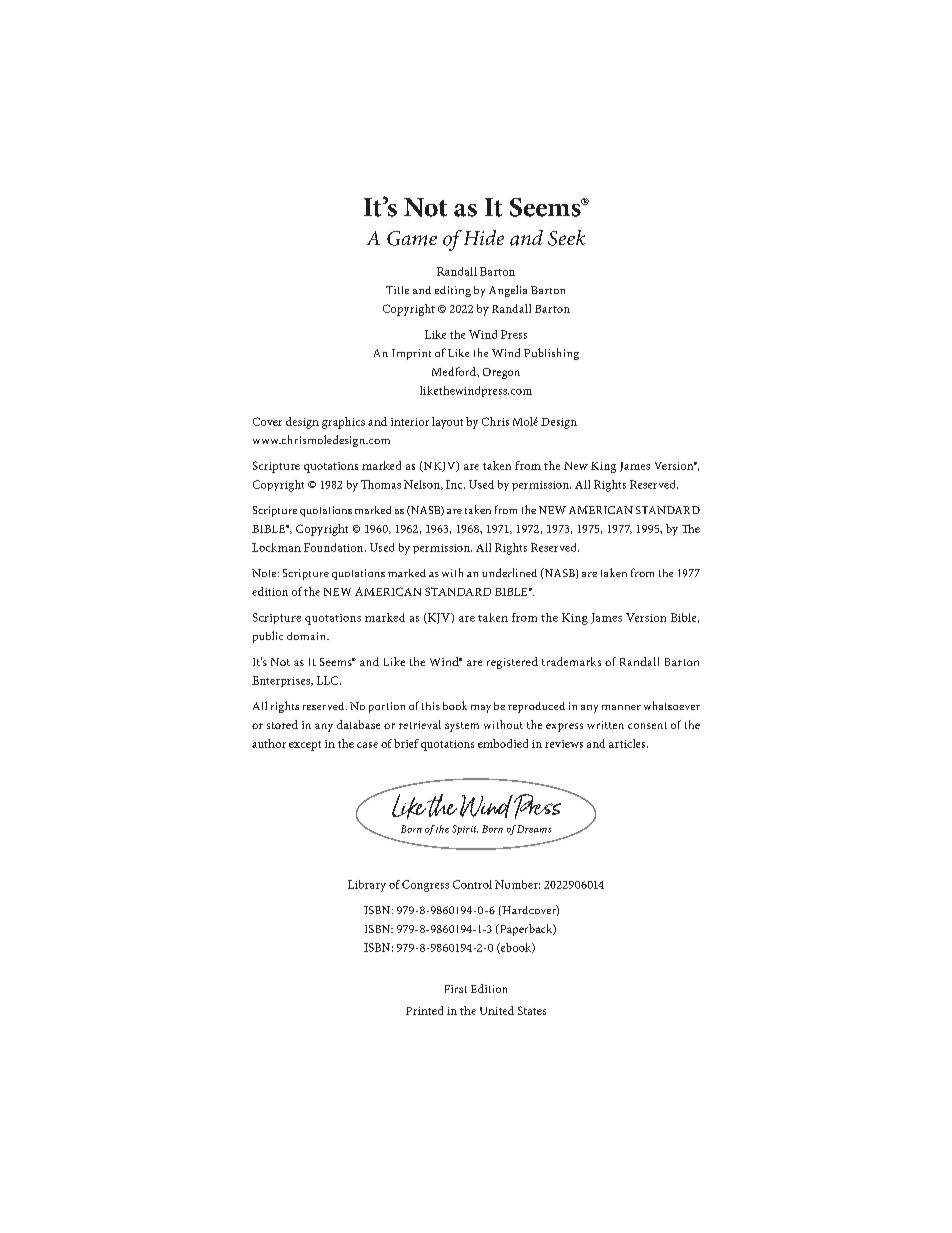 This screenshot has width=952, height=1233. I want to click on trademarks, so click(571, 661).
